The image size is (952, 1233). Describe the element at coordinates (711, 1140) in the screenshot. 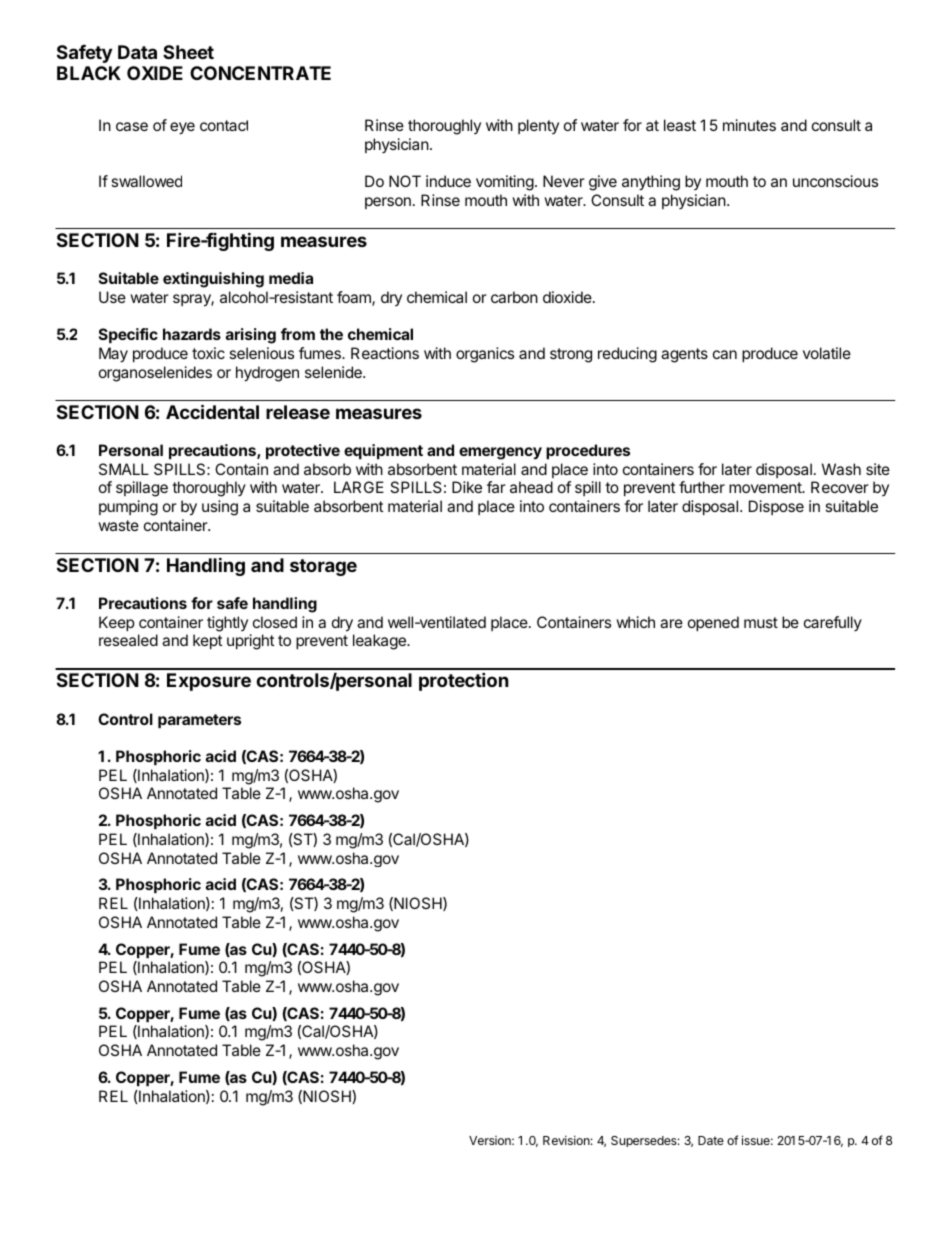

I see `Date` at that location.
